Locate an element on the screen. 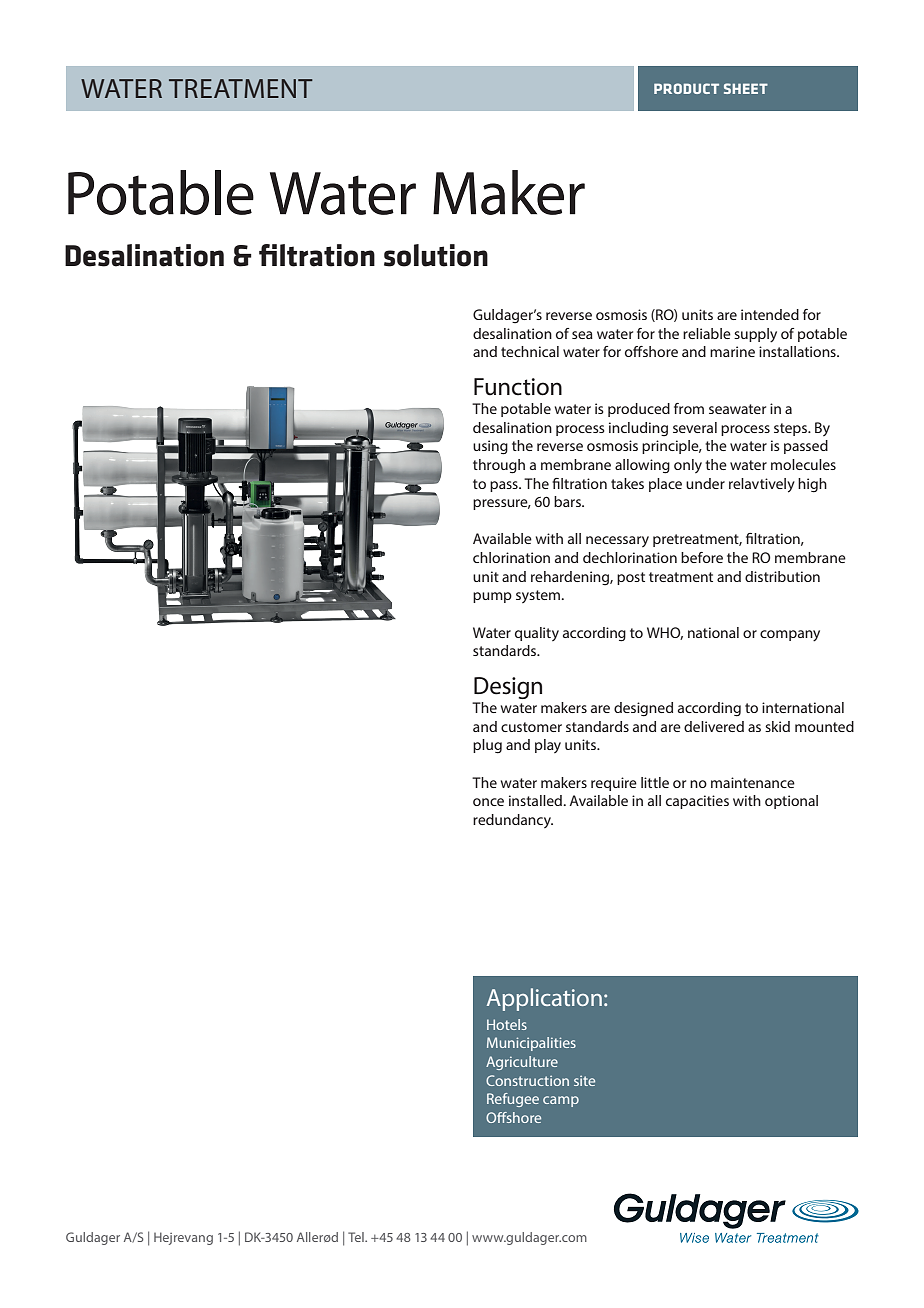 Image resolution: width=924 pixels, height=1308 pixels. site is located at coordinates (584, 1081).
